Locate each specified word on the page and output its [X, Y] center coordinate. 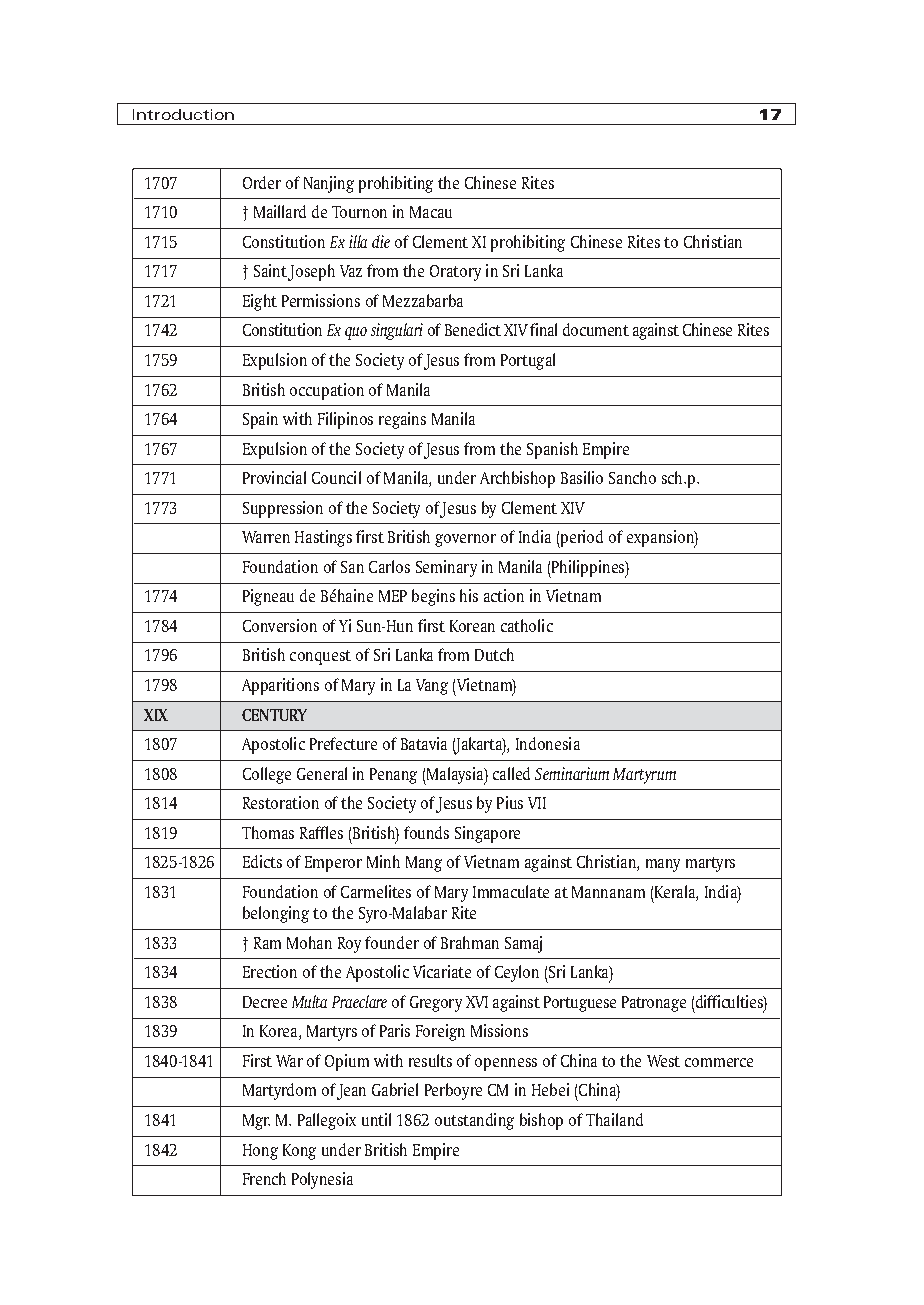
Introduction [183, 114]
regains [402, 420]
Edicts [262, 861]
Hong [260, 1152]
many [663, 865]
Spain [260, 420]
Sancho [632, 477]
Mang [424, 864]
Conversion [280, 625]
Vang [432, 687]
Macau [431, 212]
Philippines [588, 569]
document [596, 329]
